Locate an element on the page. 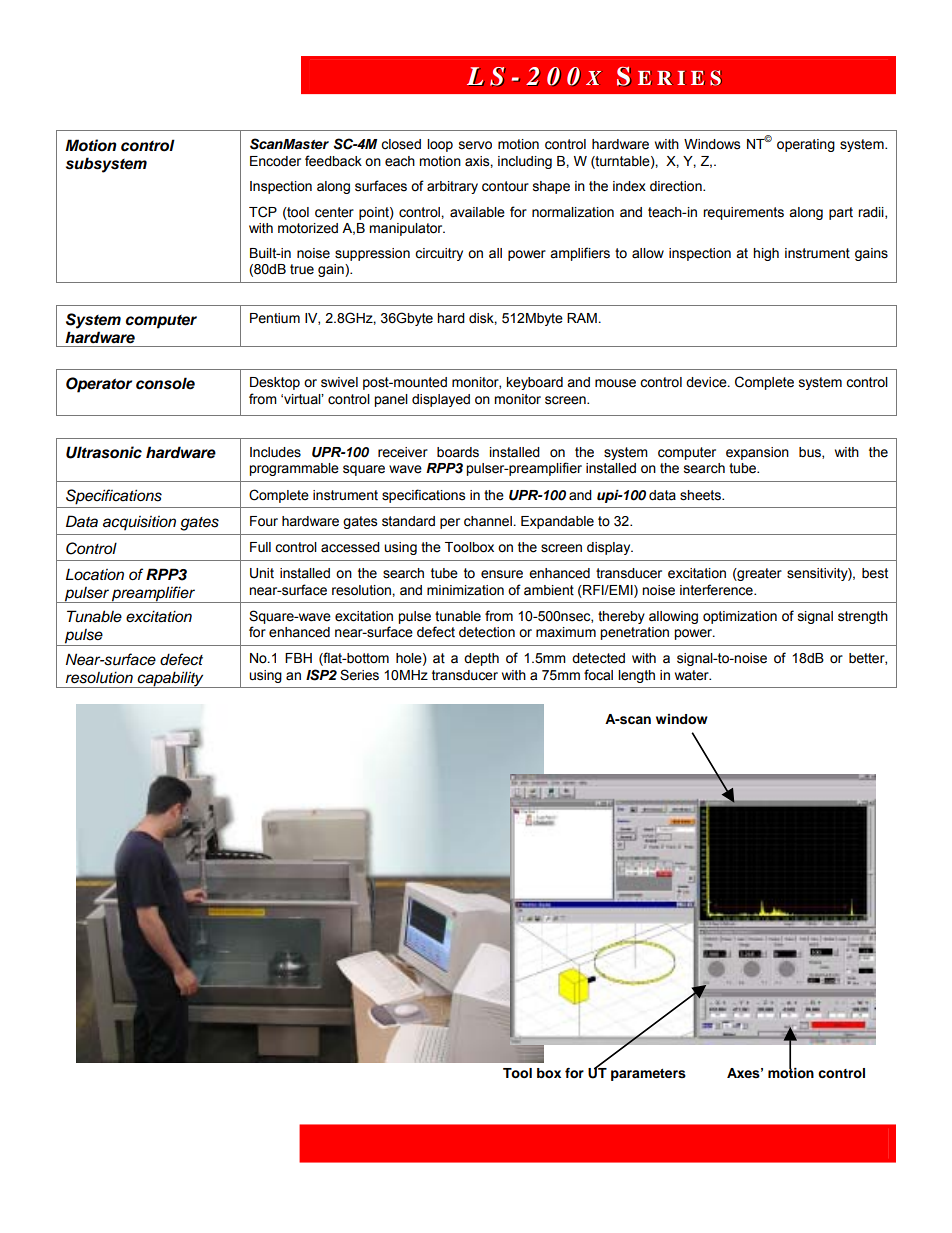 The height and width of the image is (1233, 952). depth is located at coordinates (481, 659).
